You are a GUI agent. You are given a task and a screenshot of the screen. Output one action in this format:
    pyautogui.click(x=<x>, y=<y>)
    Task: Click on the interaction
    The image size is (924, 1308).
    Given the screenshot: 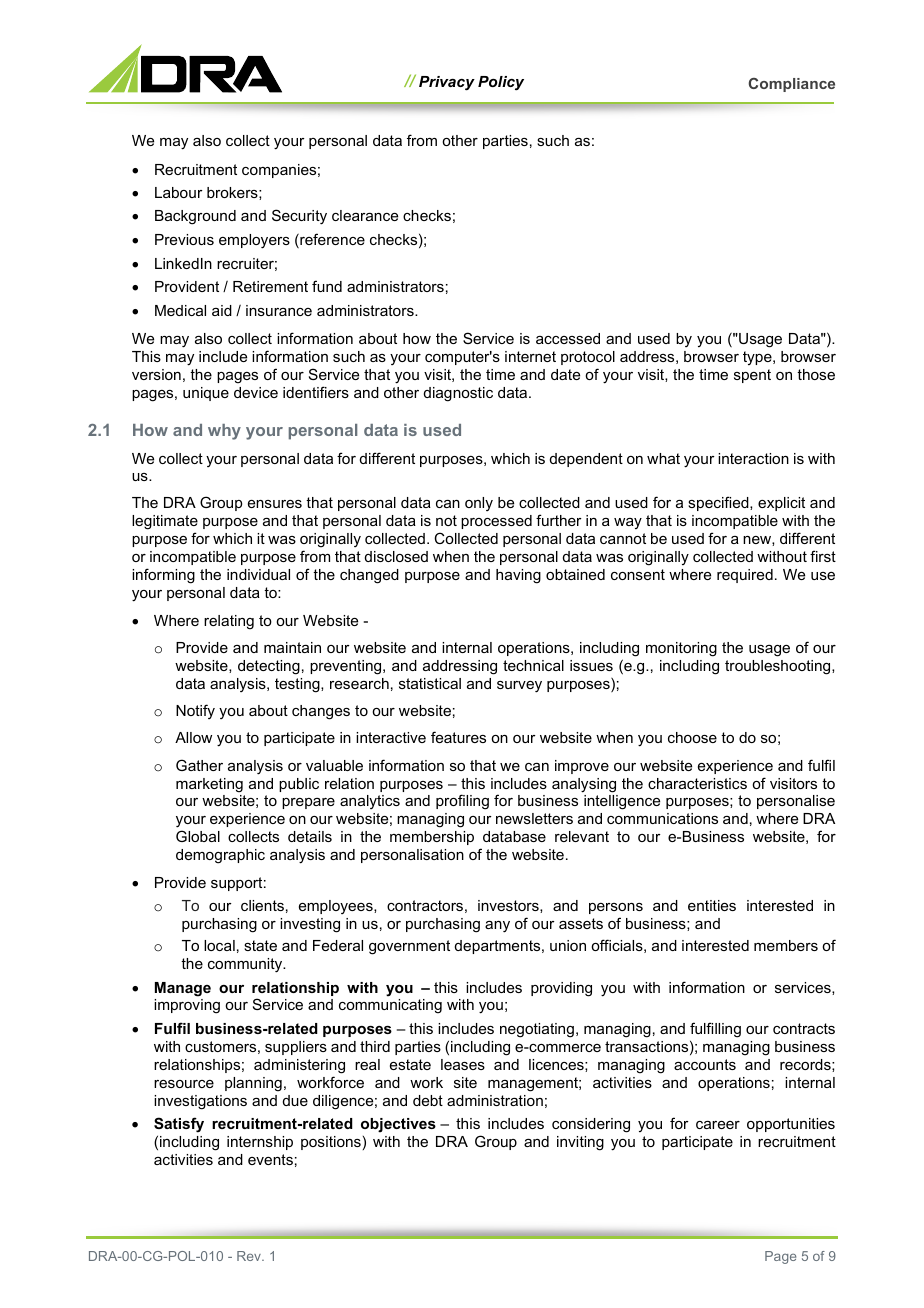 What is the action you would take?
    pyautogui.click(x=753, y=458)
